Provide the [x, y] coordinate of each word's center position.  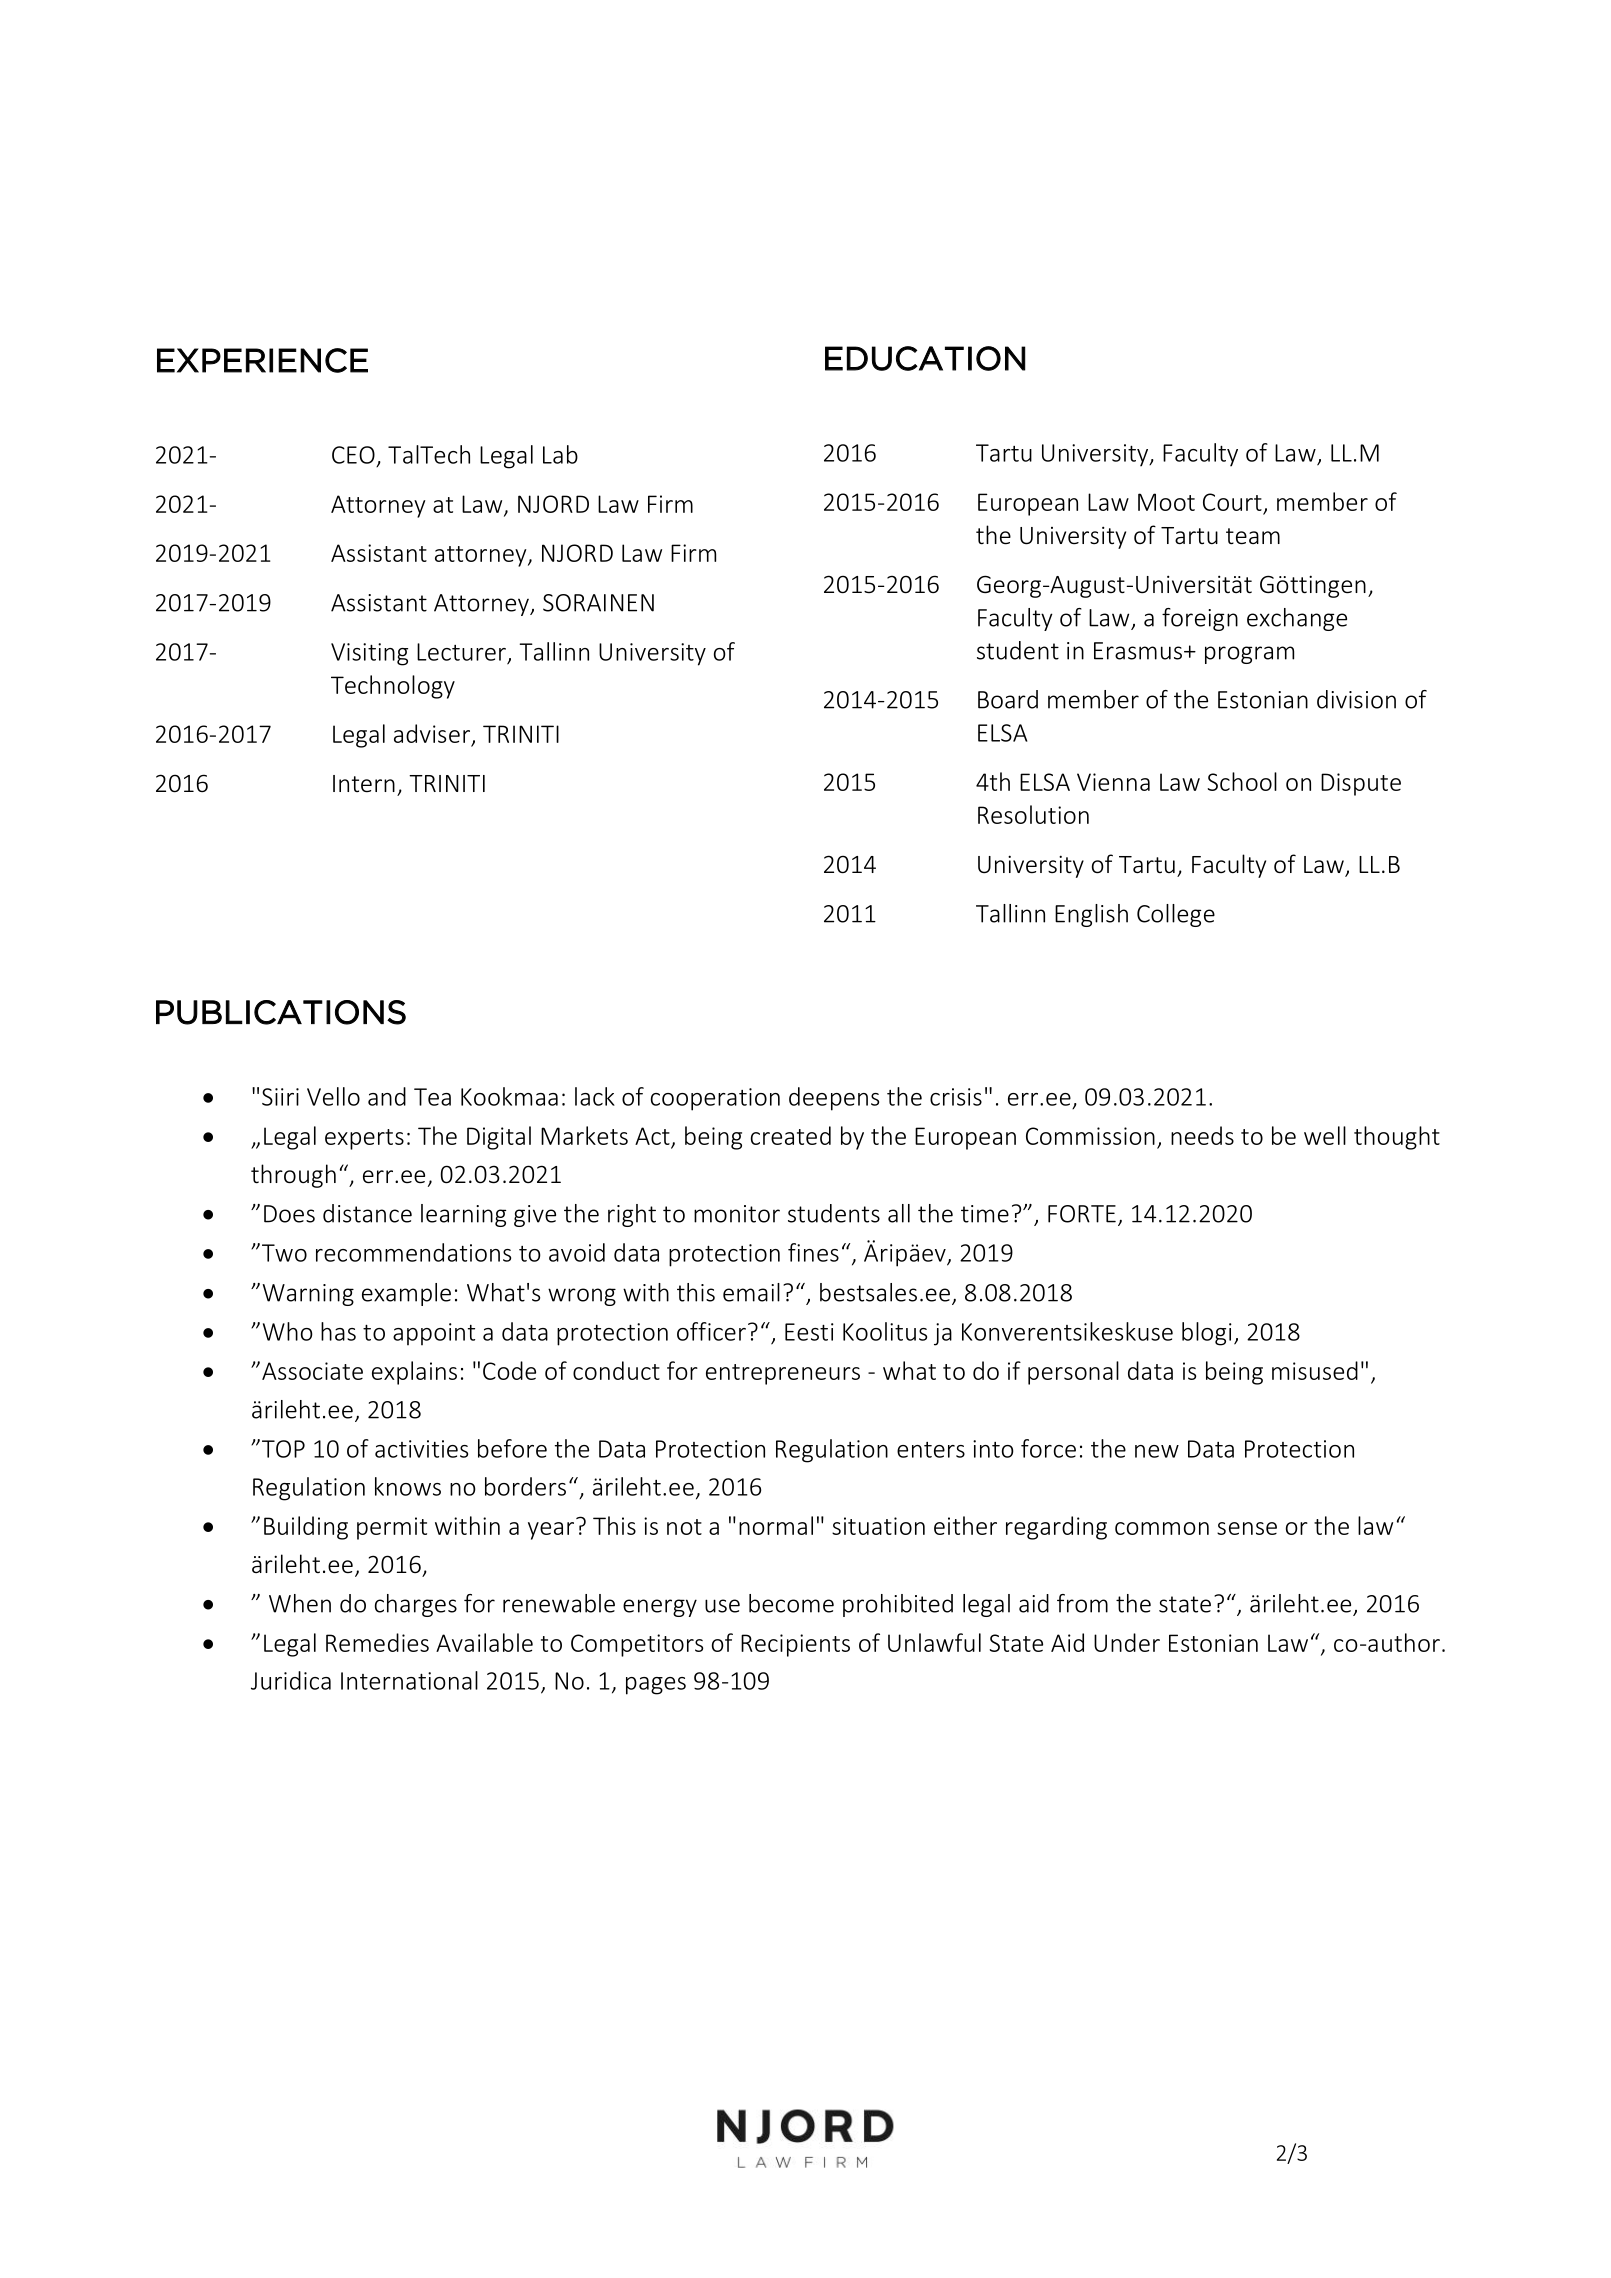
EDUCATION [925, 358]
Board [1008, 699]
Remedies [377, 1642]
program [1249, 655]
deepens [834, 1099]
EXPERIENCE [262, 360]
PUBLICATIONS [281, 1012]
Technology [393, 687]
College [1176, 915]
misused [1315, 1370]
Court [1232, 502]
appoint [434, 1334]
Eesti [809, 1332]
